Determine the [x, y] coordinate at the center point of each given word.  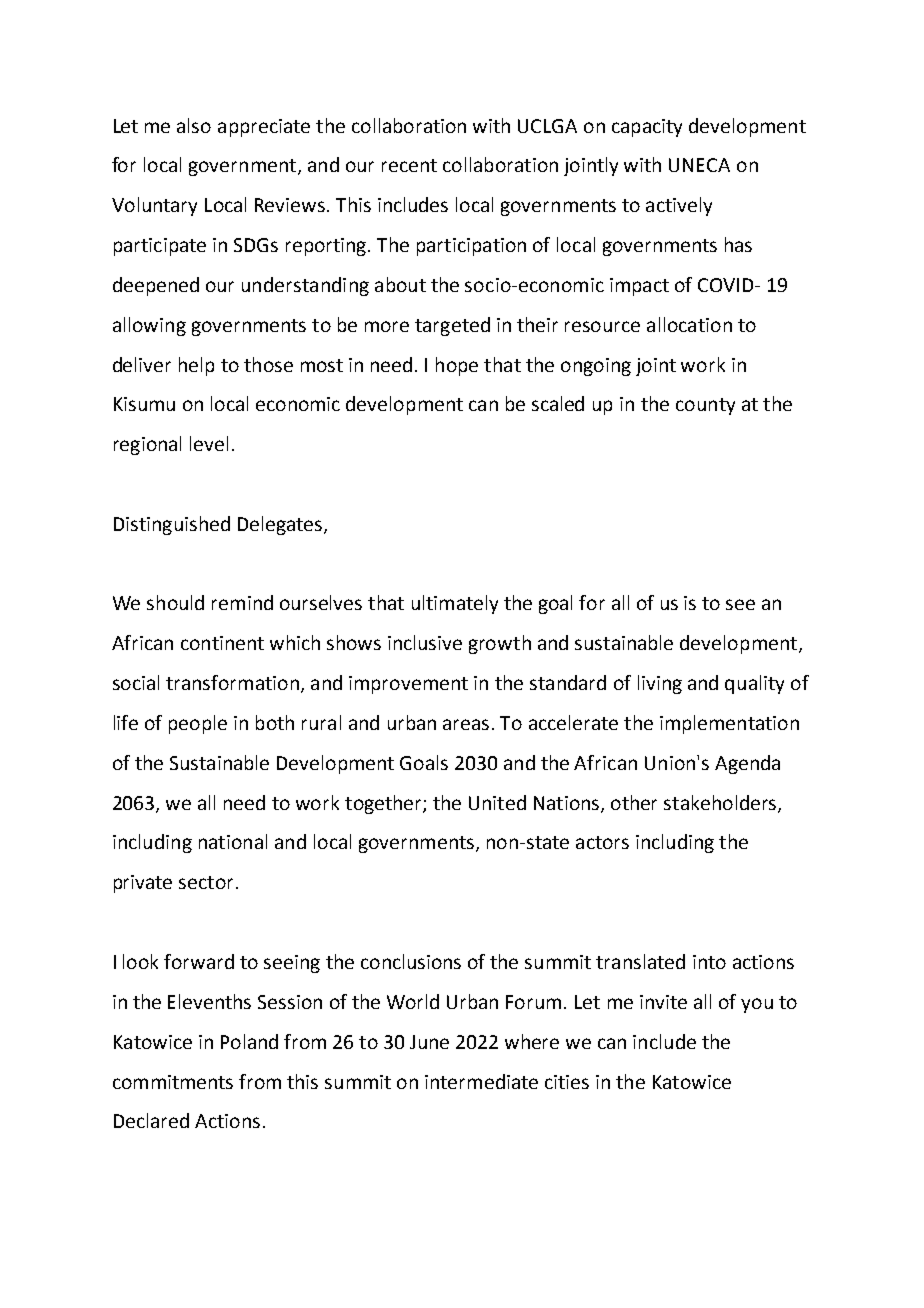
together [384, 804]
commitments [173, 1082]
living [660, 684]
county [705, 406]
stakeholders [721, 803]
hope [457, 366]
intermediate [481, 1081]
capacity [647, 128]
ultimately [455, 604]
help [196, 366]
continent [222, 643]
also [194, 125]
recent [409, 165]
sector [206, 882]
